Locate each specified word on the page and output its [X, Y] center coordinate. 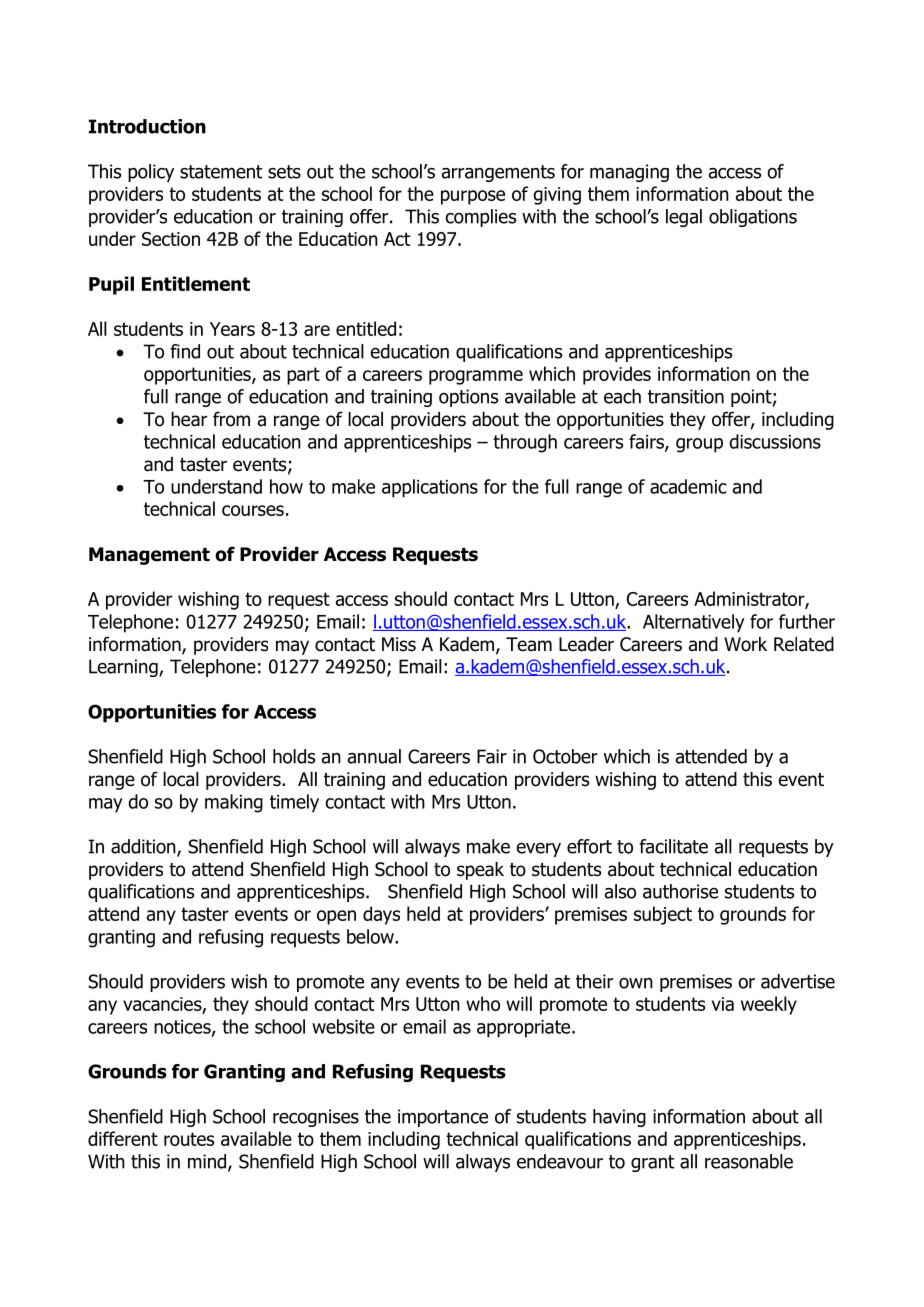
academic [688, 486]
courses [253, 510]
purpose [473, 197]
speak [480, 871]
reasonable [749, 1161]
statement [221, 172]
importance [443, 1118]
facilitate [673, 846]
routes [189, 1139]
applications [430, 488]
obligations [753, 218]
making [234, 803]
